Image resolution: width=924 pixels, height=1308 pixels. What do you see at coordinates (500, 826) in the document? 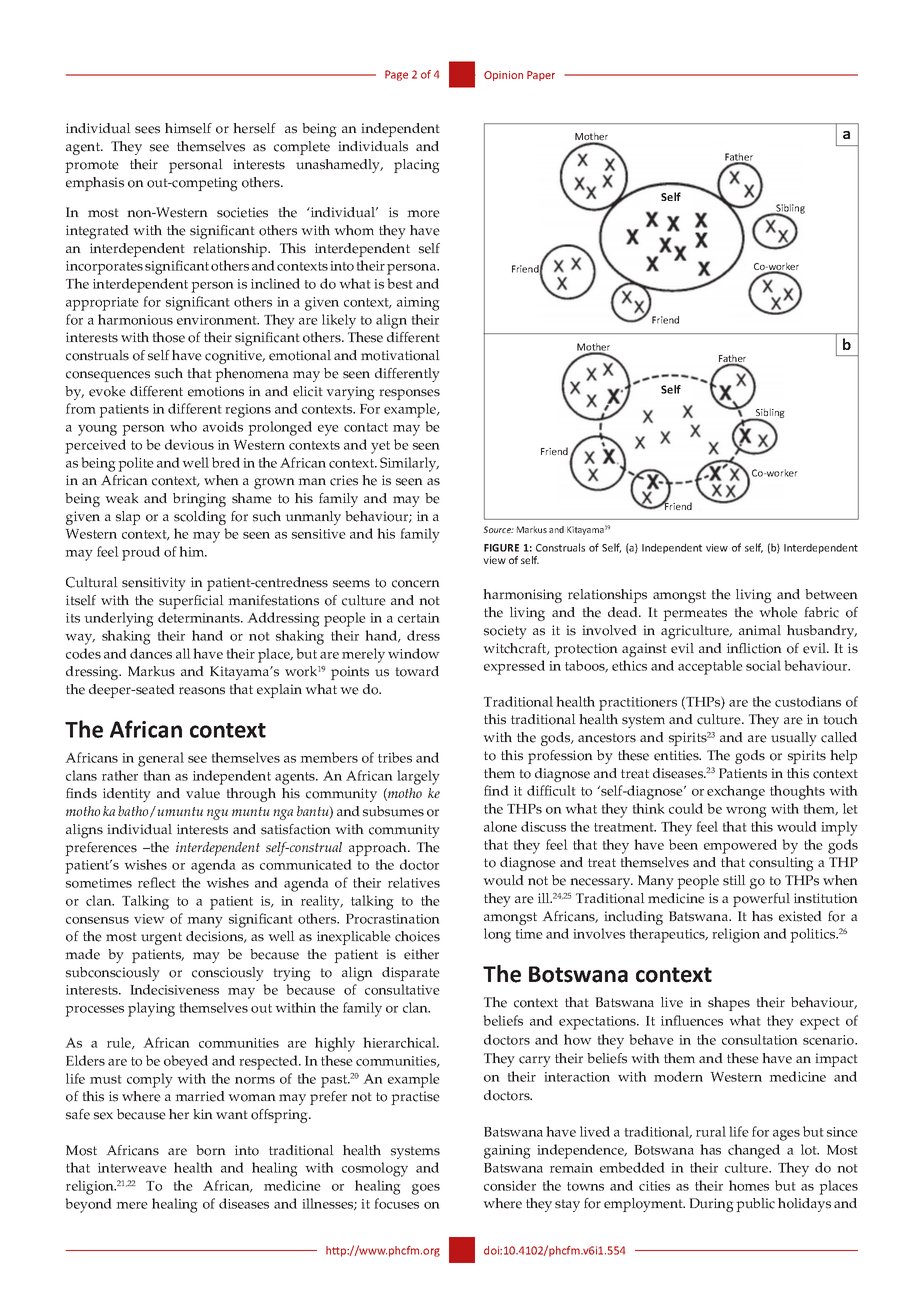
I see `alone` at bounding box center [500, 826].
